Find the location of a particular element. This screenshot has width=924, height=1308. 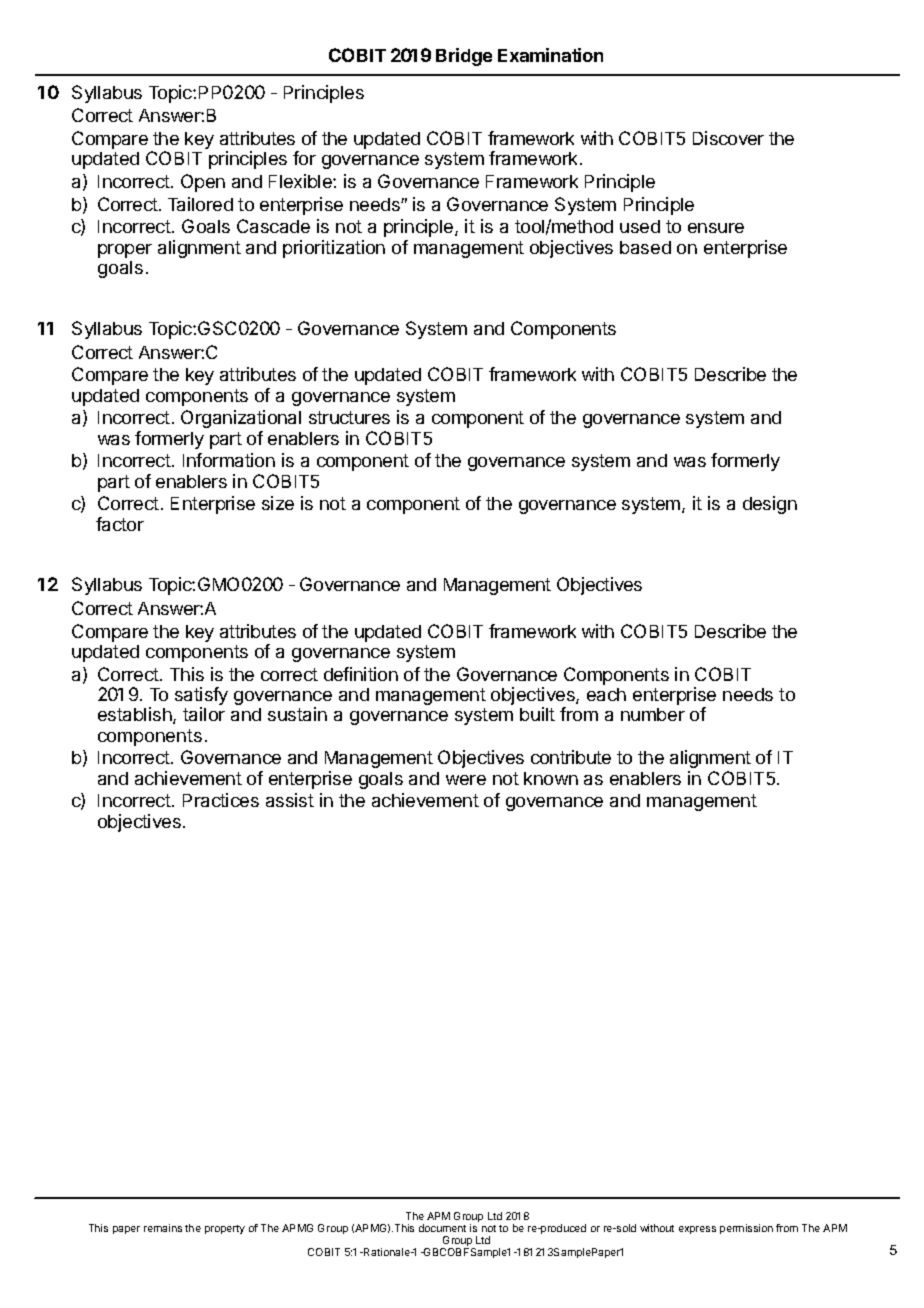

number is located at coordinates (653, 714).
